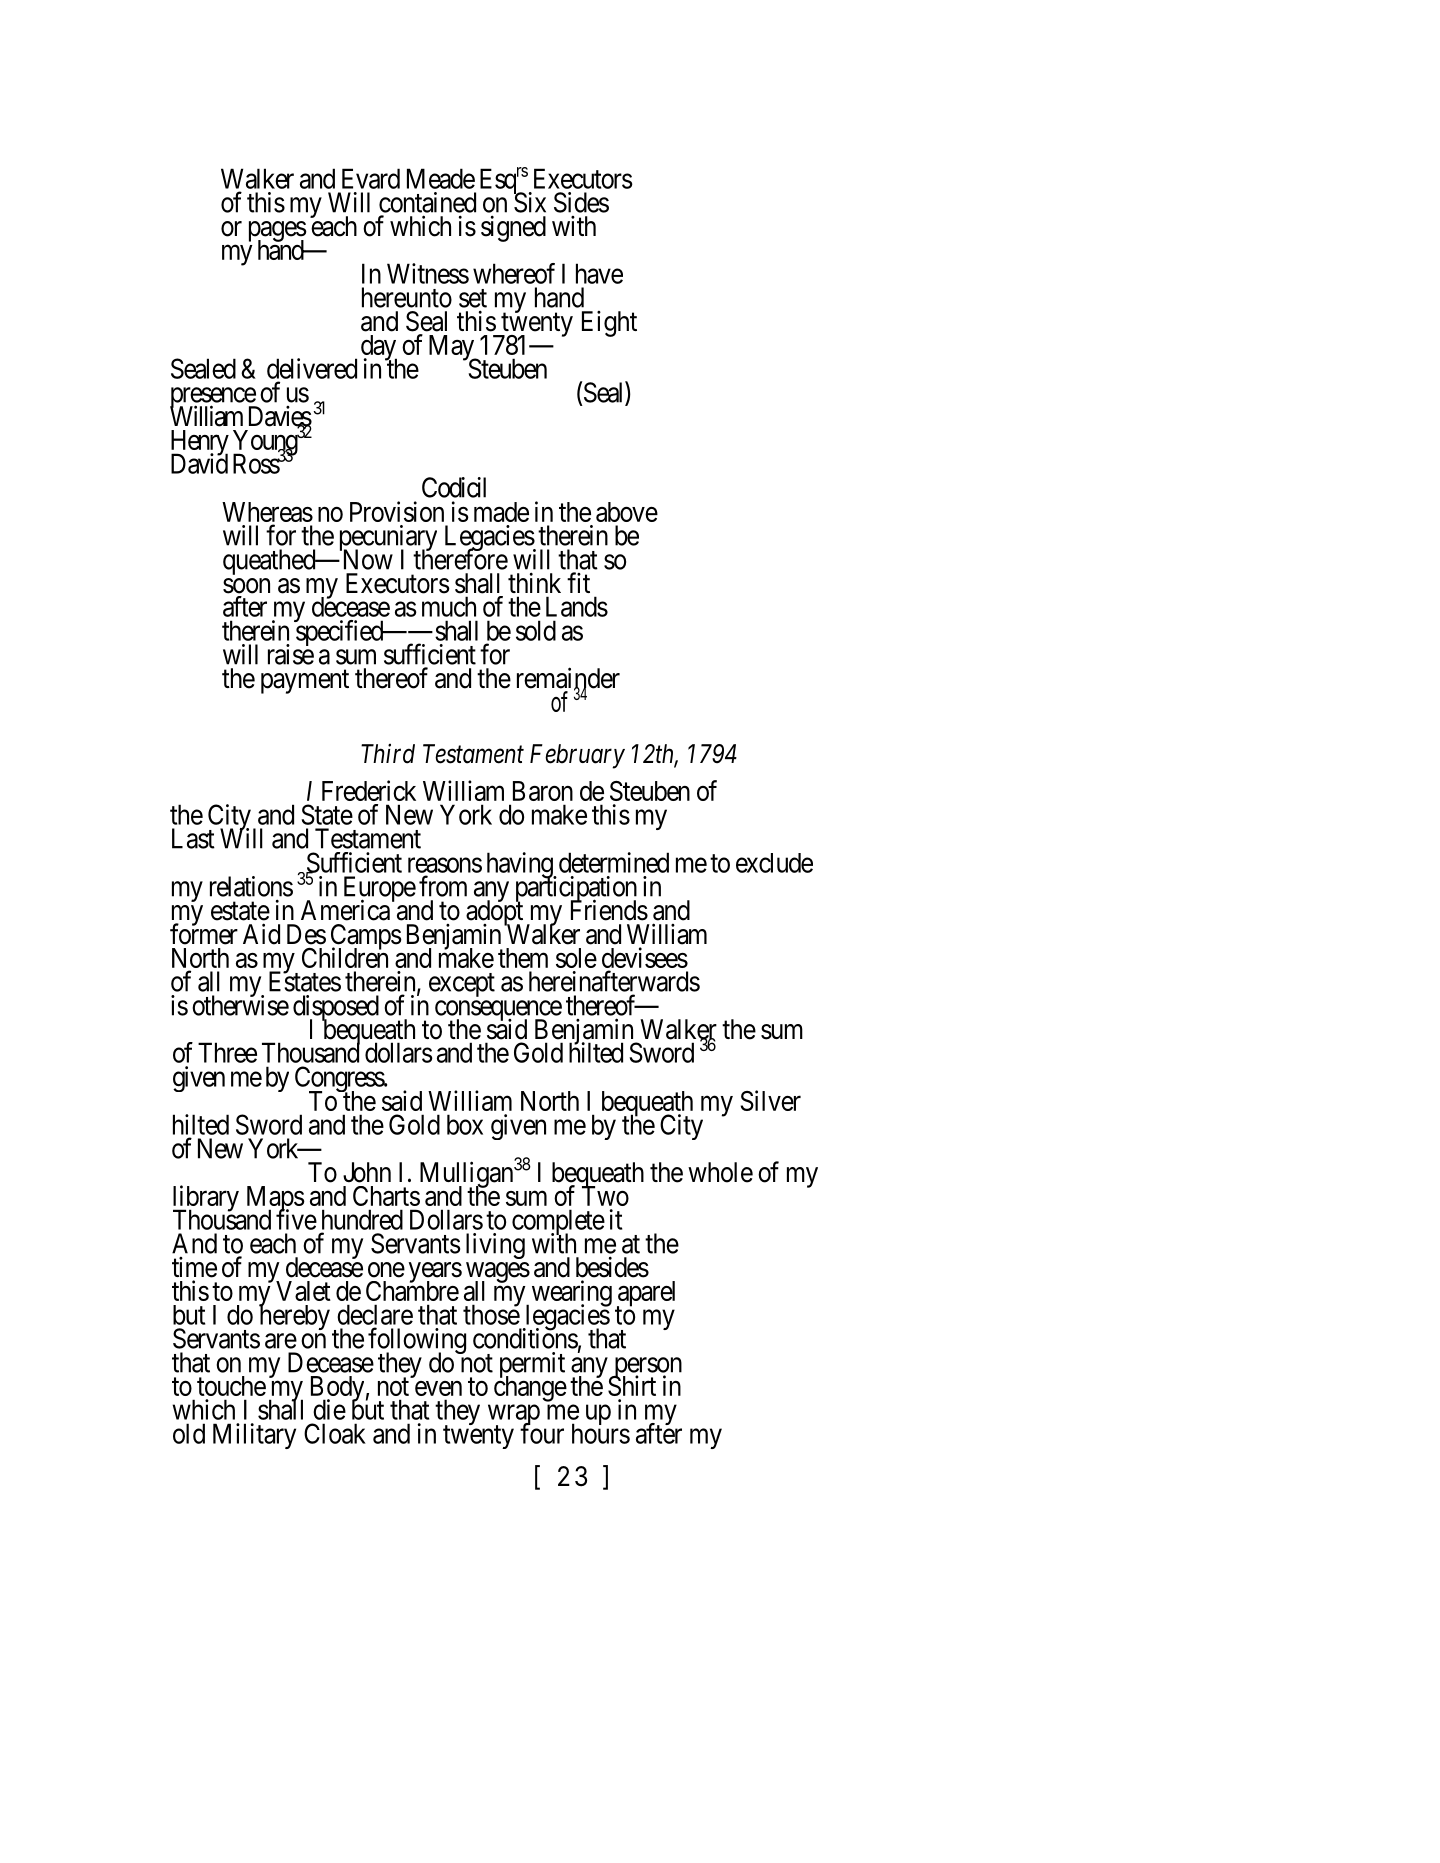 The image size is (1440, 1863). Describe the element at coordinates (267, 512) in the page. I see `Whereas` at that location.
